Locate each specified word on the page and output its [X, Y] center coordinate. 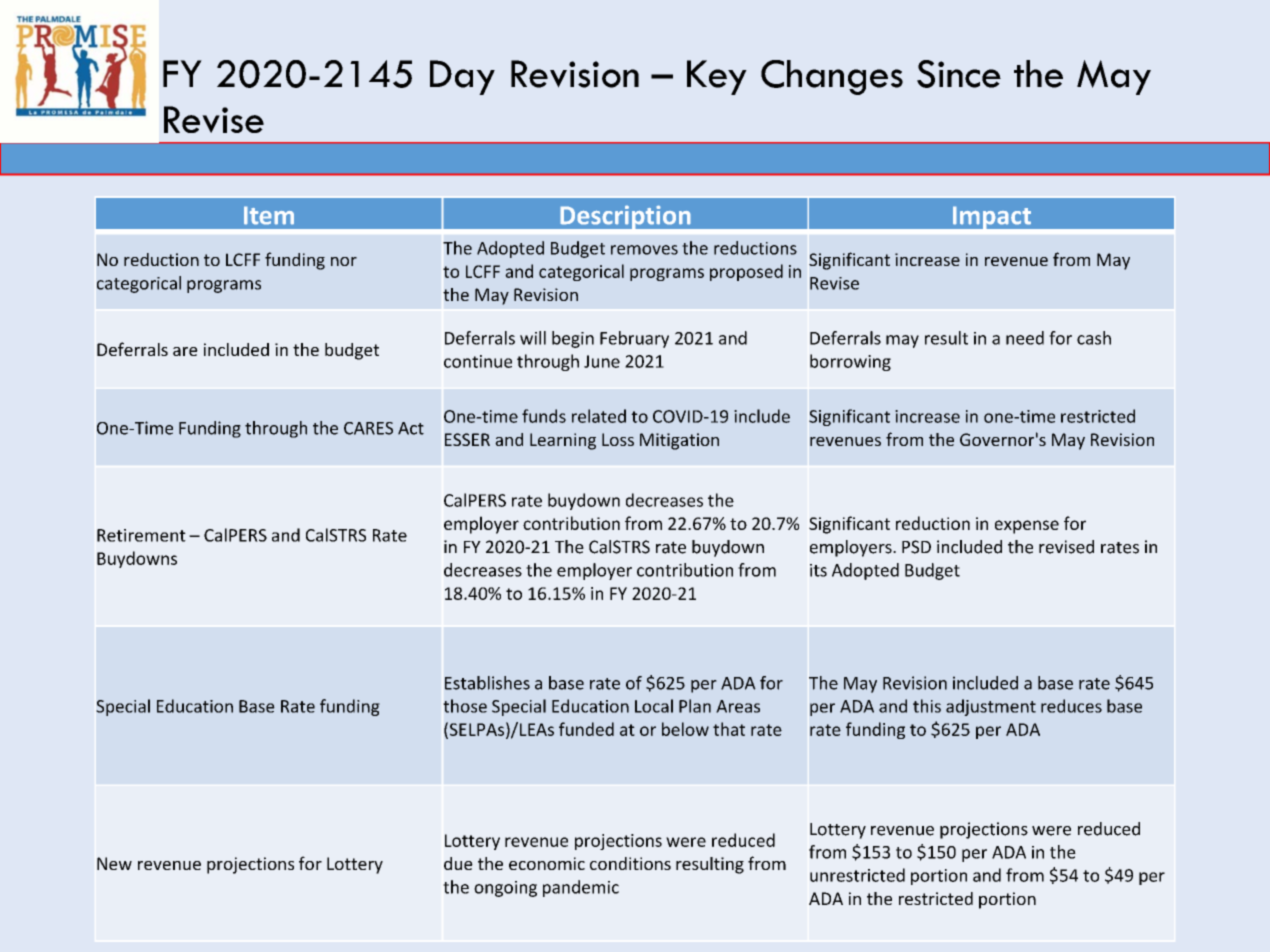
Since [959, 74]
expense [1027, 527]
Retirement [141, 535]
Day [462, 77]
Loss [618, 439]
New [114, 863]
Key [717, 77]
